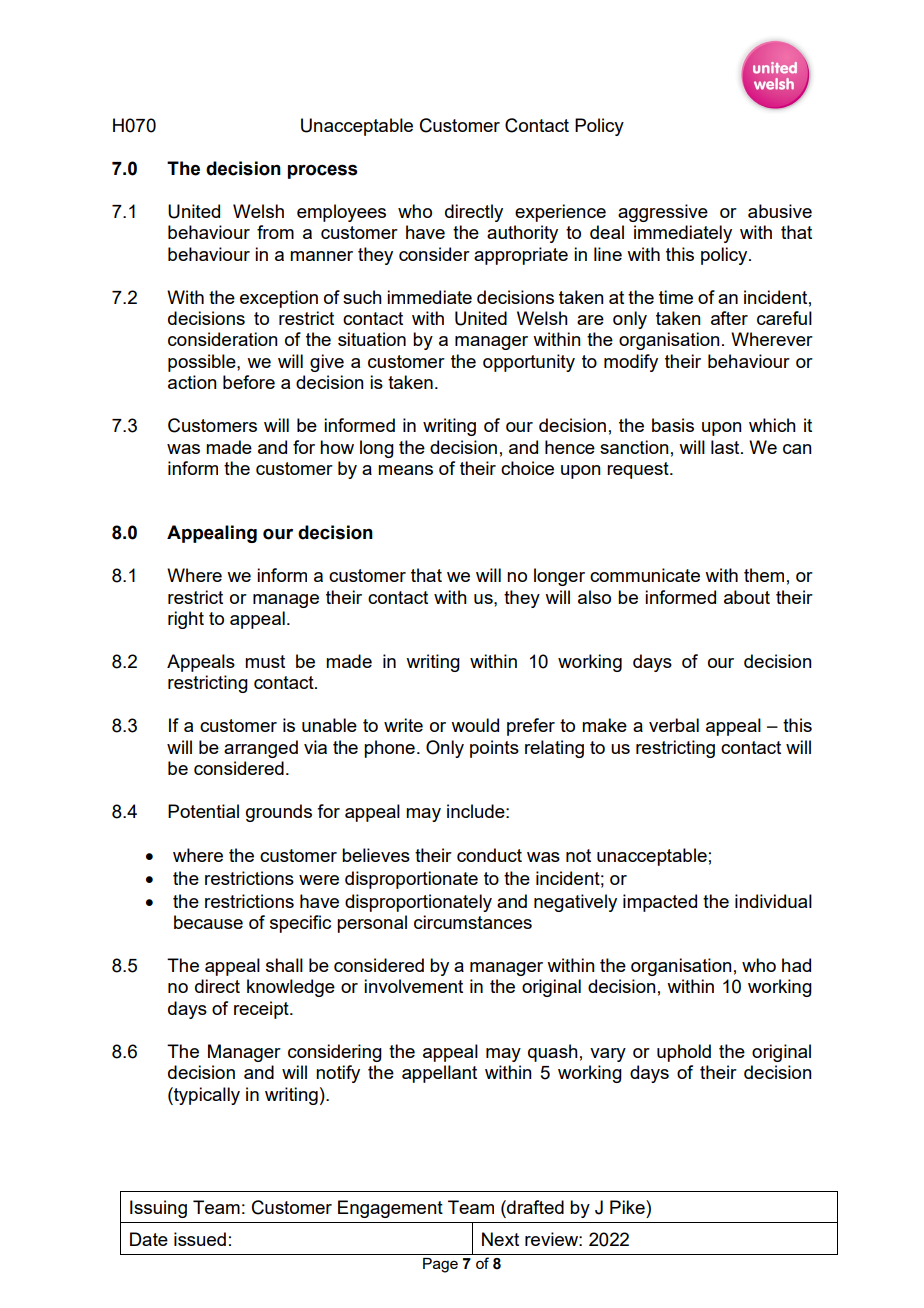 This screenshot has width=924, height=1308. I want to click on had, so click(796, 965).
